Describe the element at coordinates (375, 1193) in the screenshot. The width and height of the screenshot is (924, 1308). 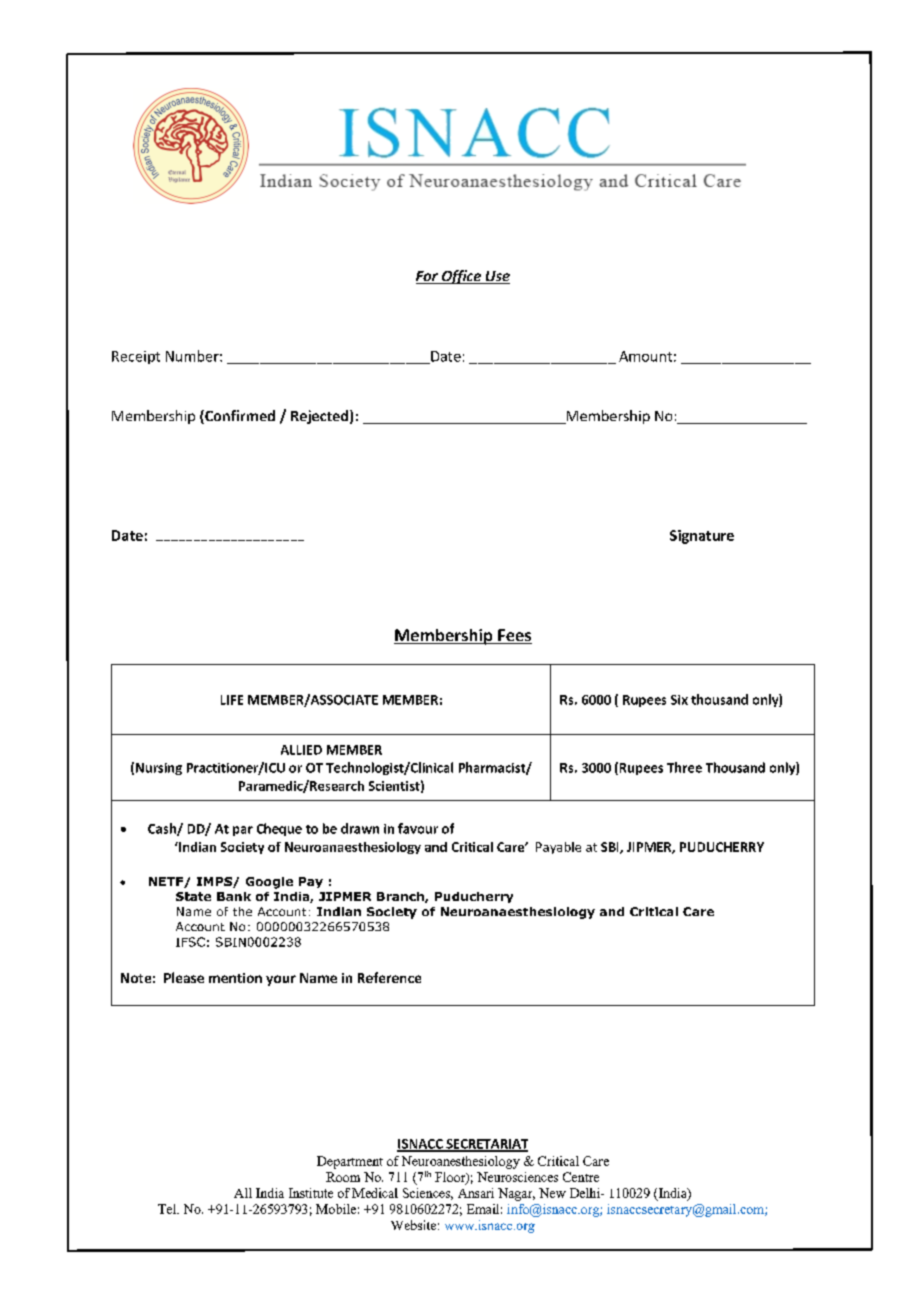
I see `Medical` at that location.
